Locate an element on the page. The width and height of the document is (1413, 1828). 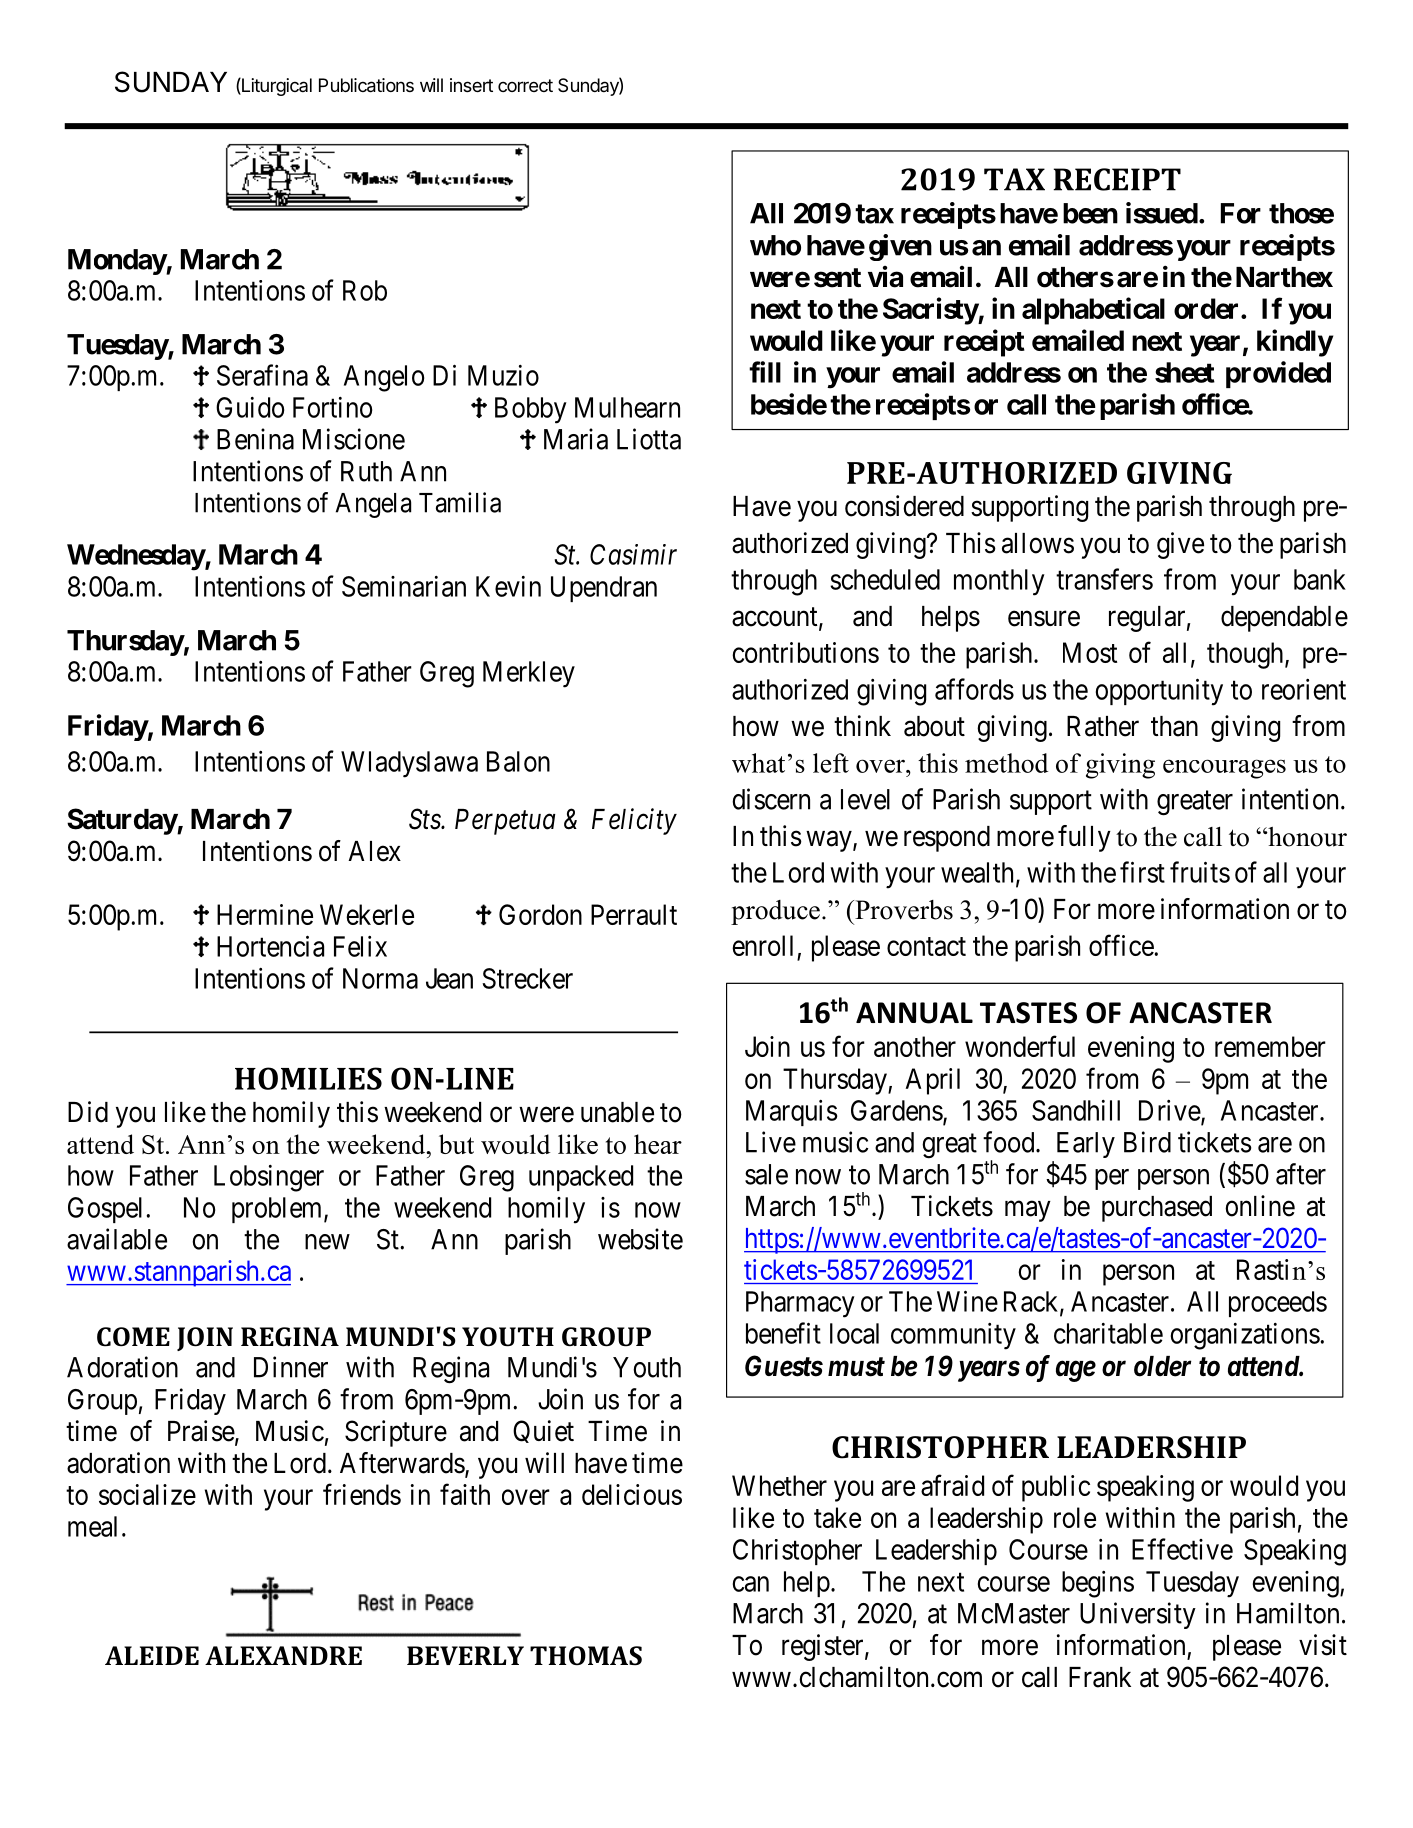
issued is located at coordinates (1162, 213).
